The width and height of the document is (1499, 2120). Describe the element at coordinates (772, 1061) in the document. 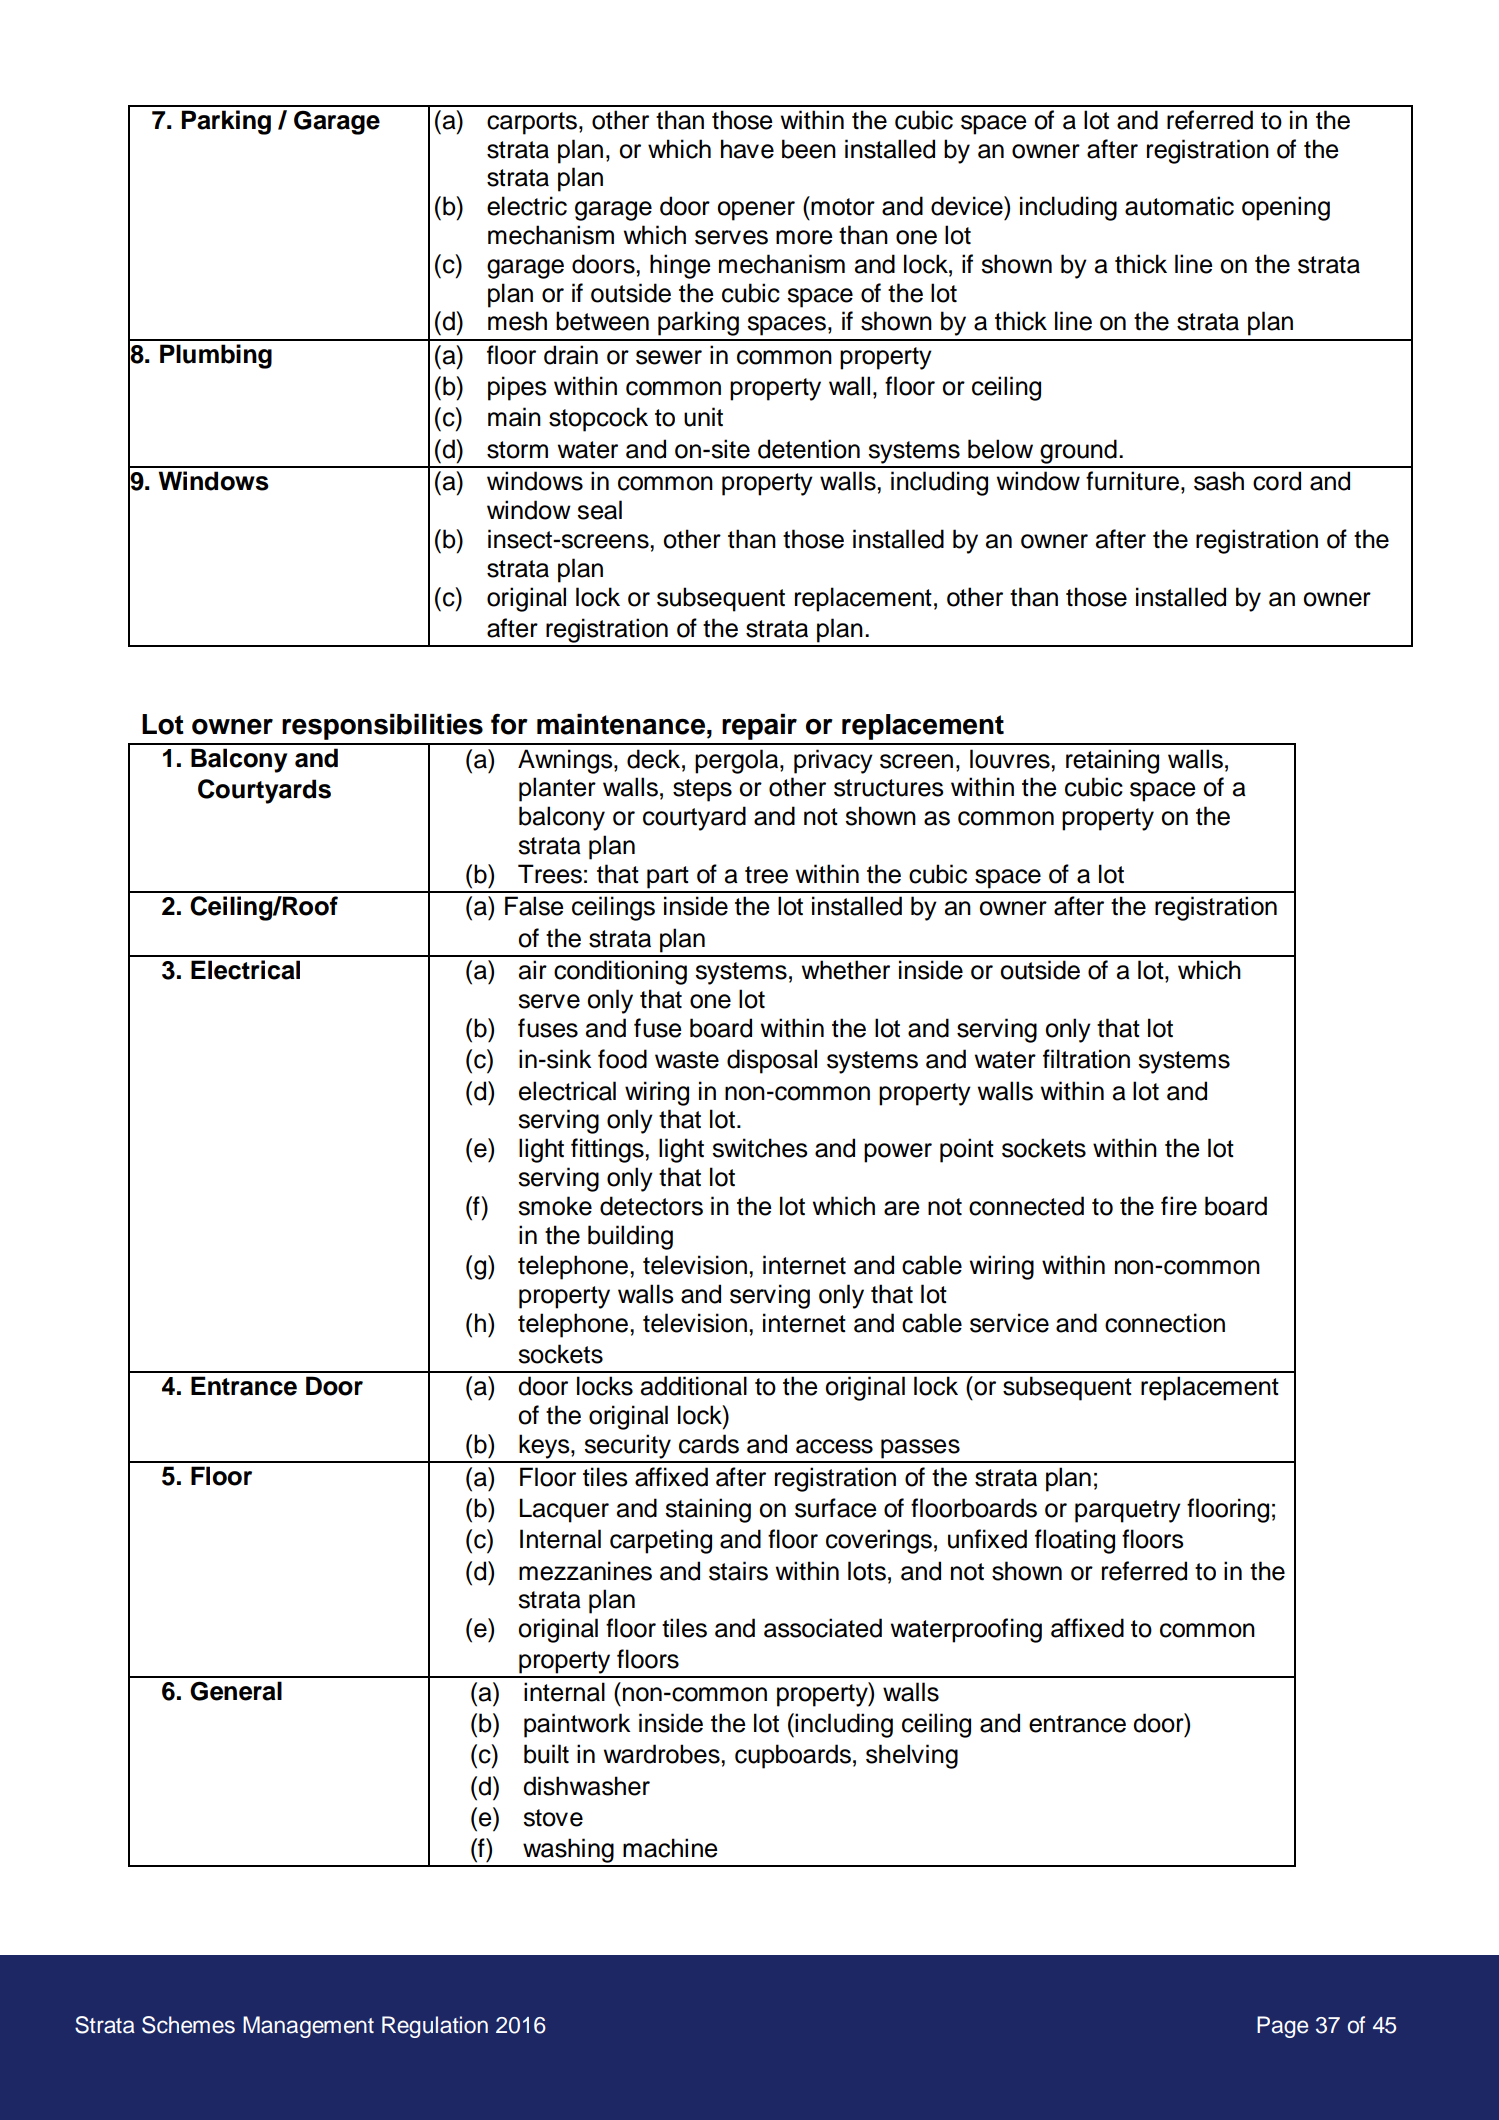

I see `disposal` at that location.
